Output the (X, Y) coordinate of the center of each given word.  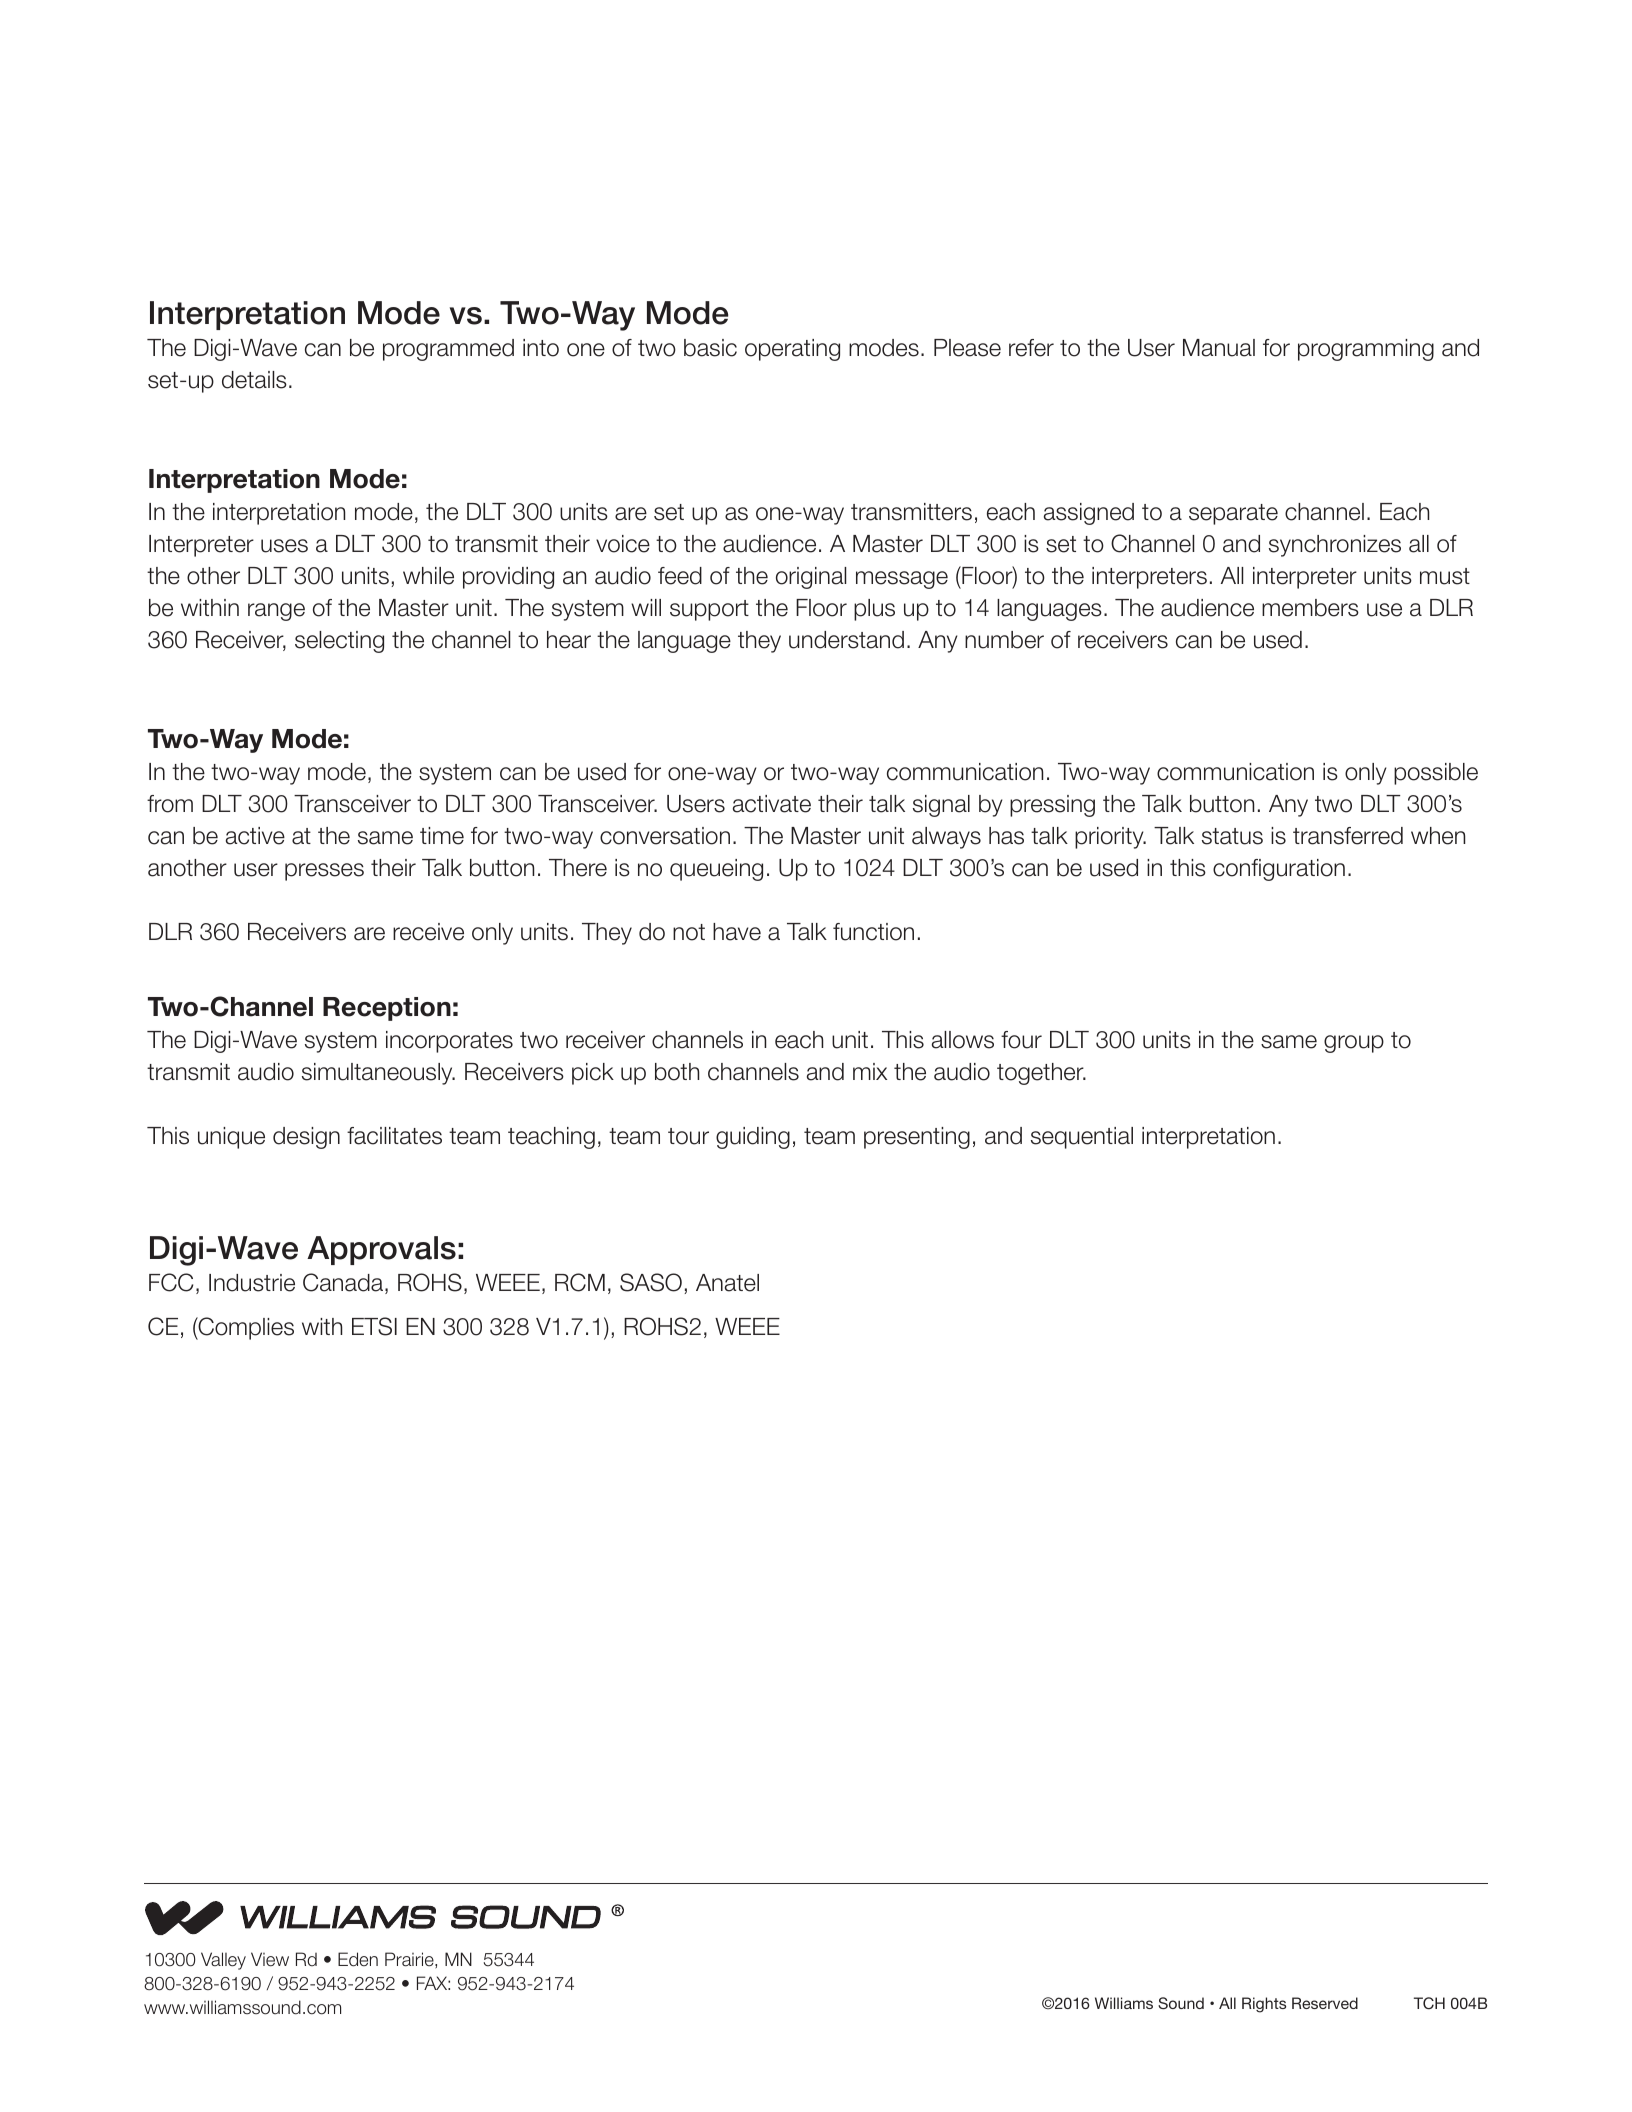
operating (792, 350)
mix (870, 1071)
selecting (339, 642)
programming (1366, 350)
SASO (651, 1282)
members (1310, 608)
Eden (358, 1959)
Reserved (1325, 2003)
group (1354, 1044)
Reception (387, 1009)
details (254, 380)
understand (846, 640)
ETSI (374, 1326)
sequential (1082, 1138)
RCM (580, 1282)
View (270, 1959)
